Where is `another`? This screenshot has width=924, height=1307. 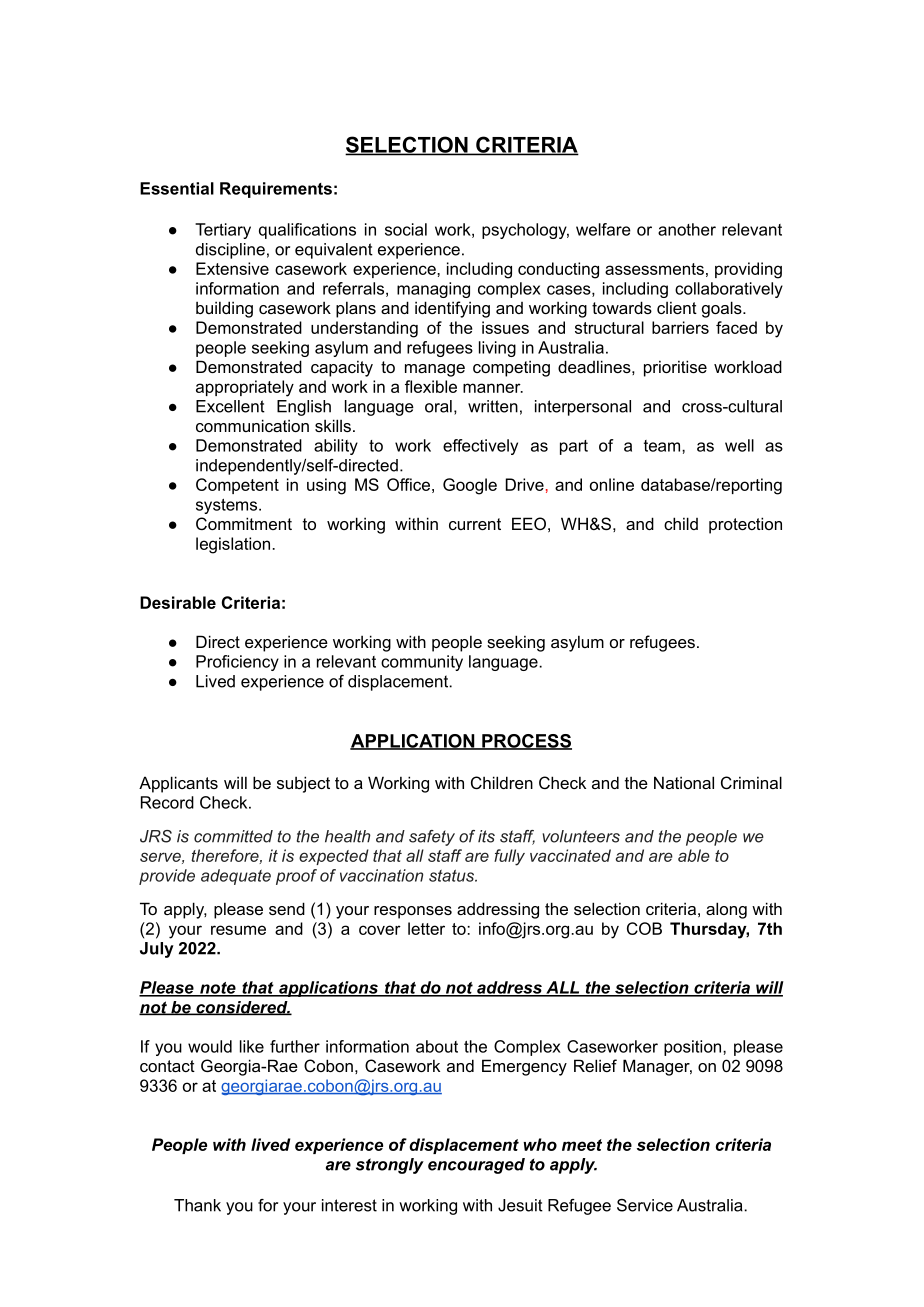
another is located at coordinates (687, 229).
